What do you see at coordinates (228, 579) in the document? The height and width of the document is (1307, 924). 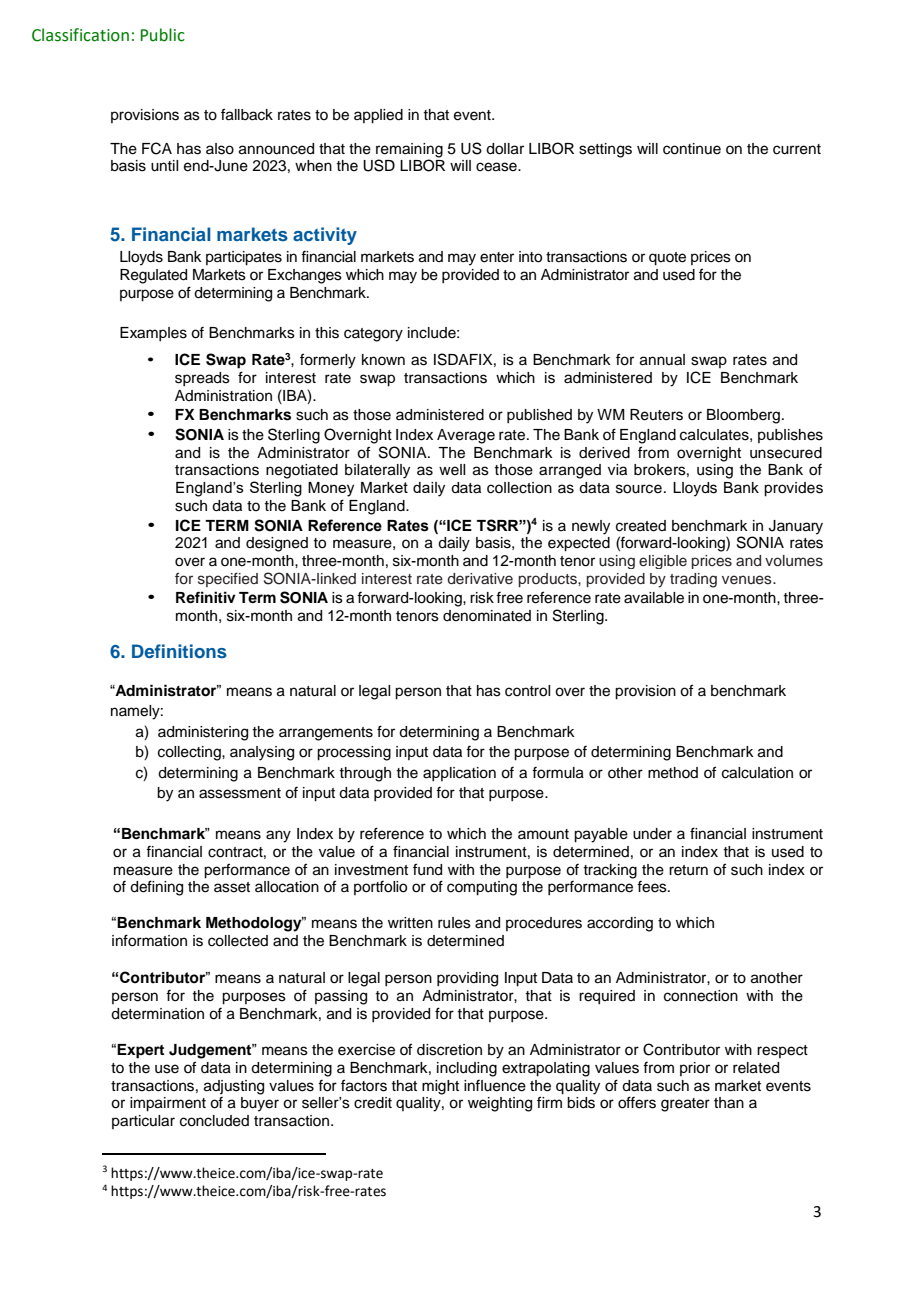 I see `specified` at bounding box center [228, 579].
